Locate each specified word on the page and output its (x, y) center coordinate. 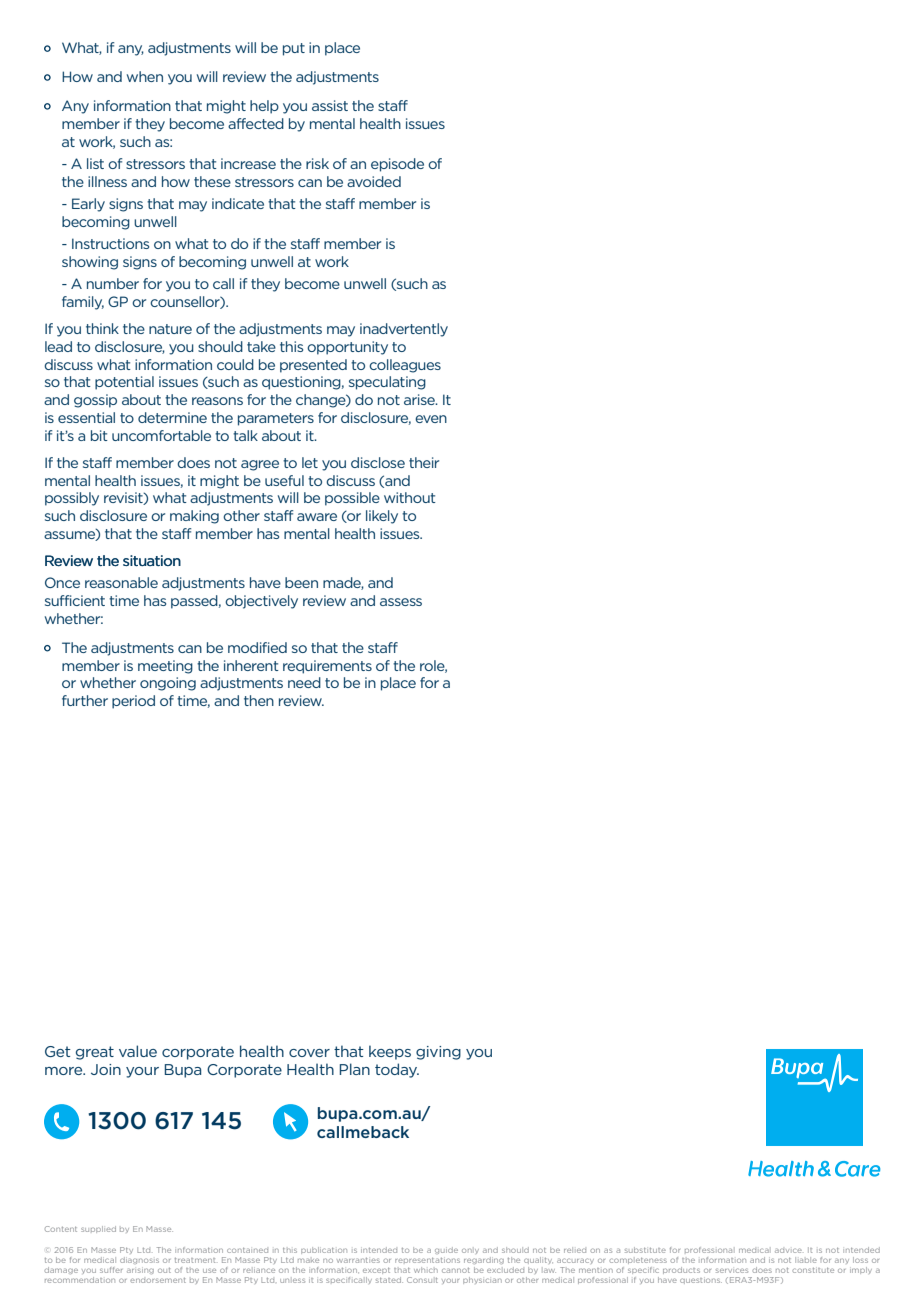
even (431, 419)
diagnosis (139, 1260)
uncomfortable (161, 435)
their (424, 462)
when (145, 76)
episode (397, 165)
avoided (374, 181)
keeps (390, 1052)
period (133, 702)
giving (438, 1053)
